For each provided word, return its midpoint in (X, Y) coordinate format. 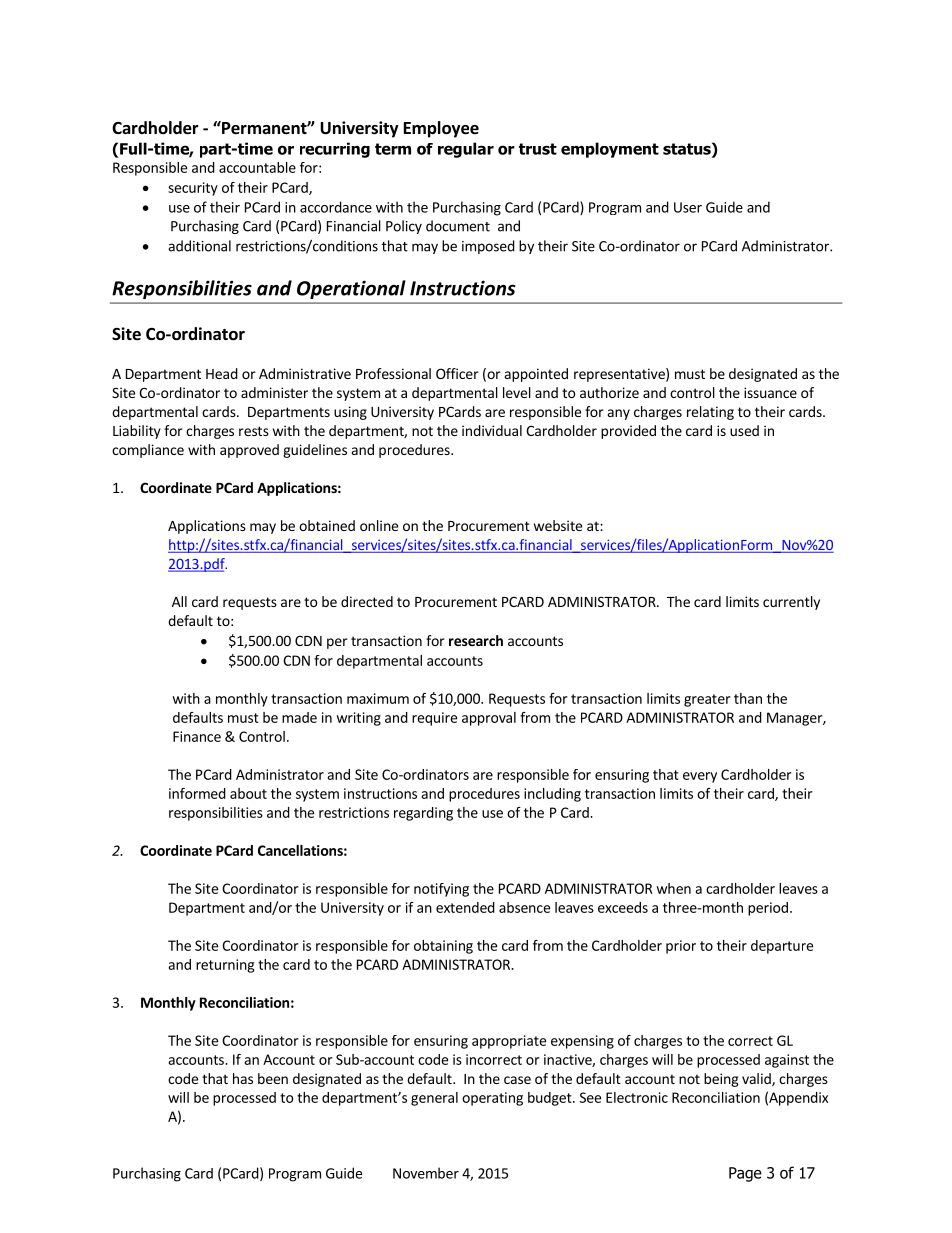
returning (225, 966)
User (688, 207)
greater (707, 700)
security (193, 189)
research (476, 640)
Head (222, 373)
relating (710, 413)
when (673, 888)
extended (465, 907)
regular (466, 150)
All (179, 601)
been (273, 1078)
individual (492, 430)
